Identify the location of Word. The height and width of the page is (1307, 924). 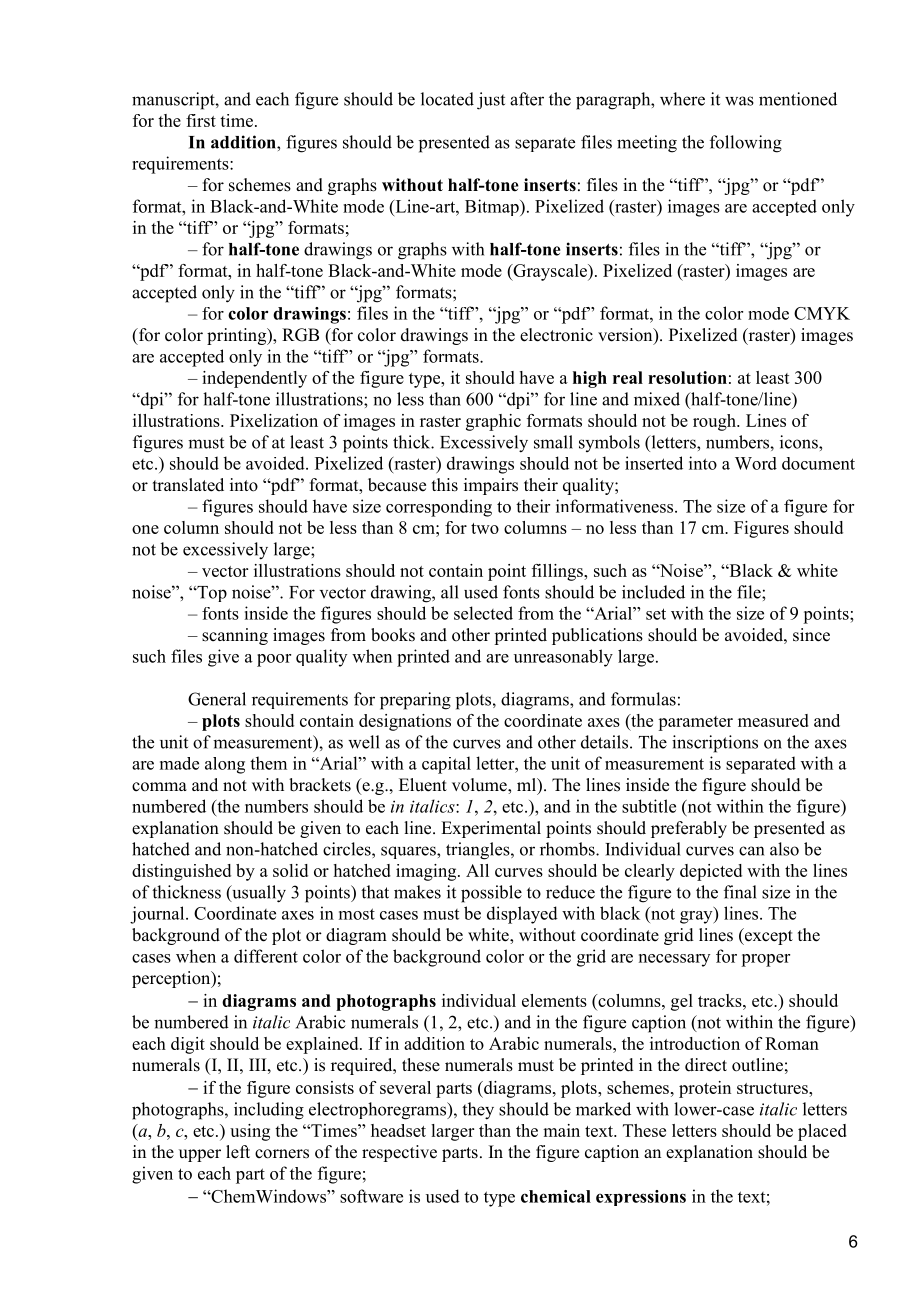
(756, 463).
